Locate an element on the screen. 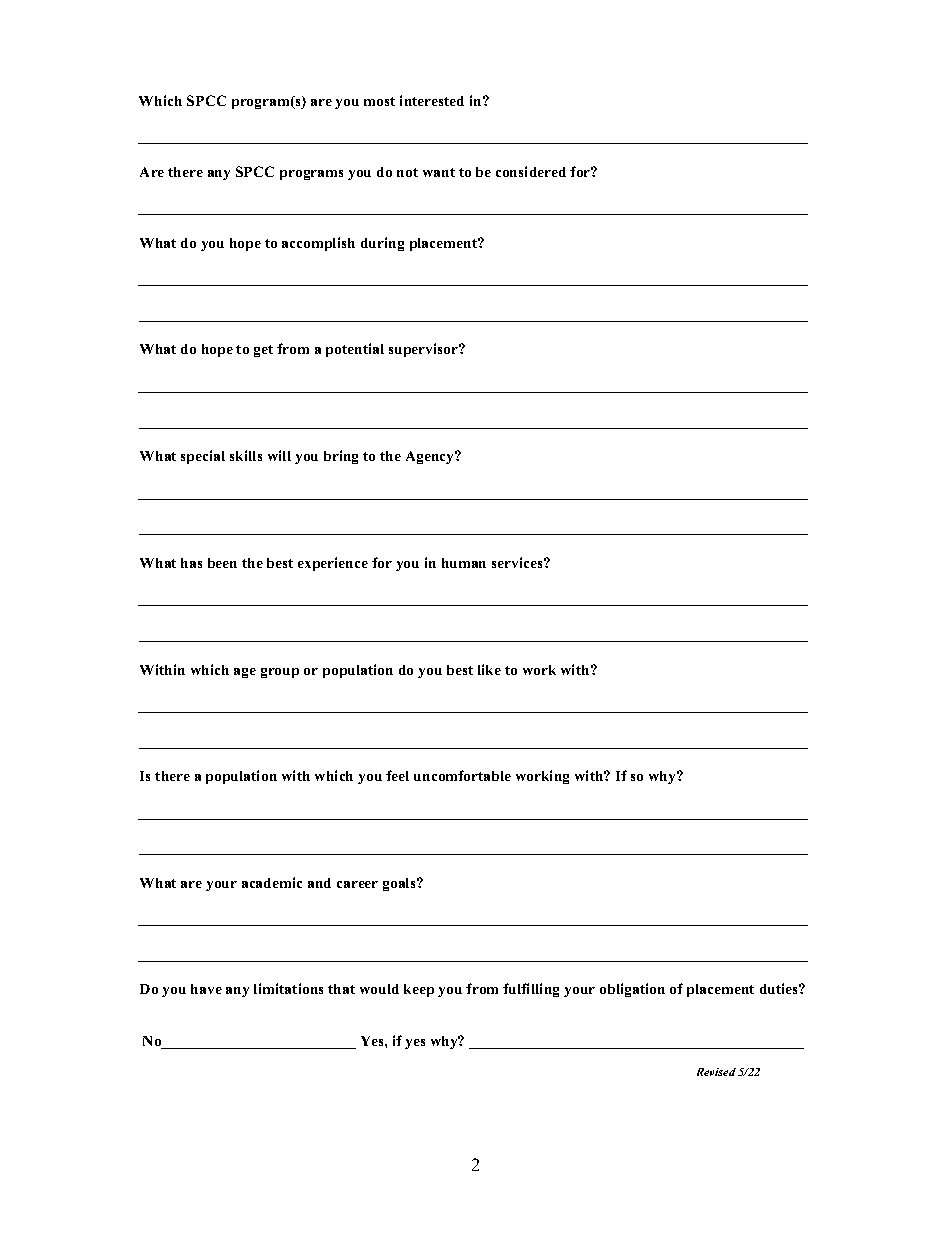 This screenshot has width=952, height=1233. like is located at coordinates (489, 669).
